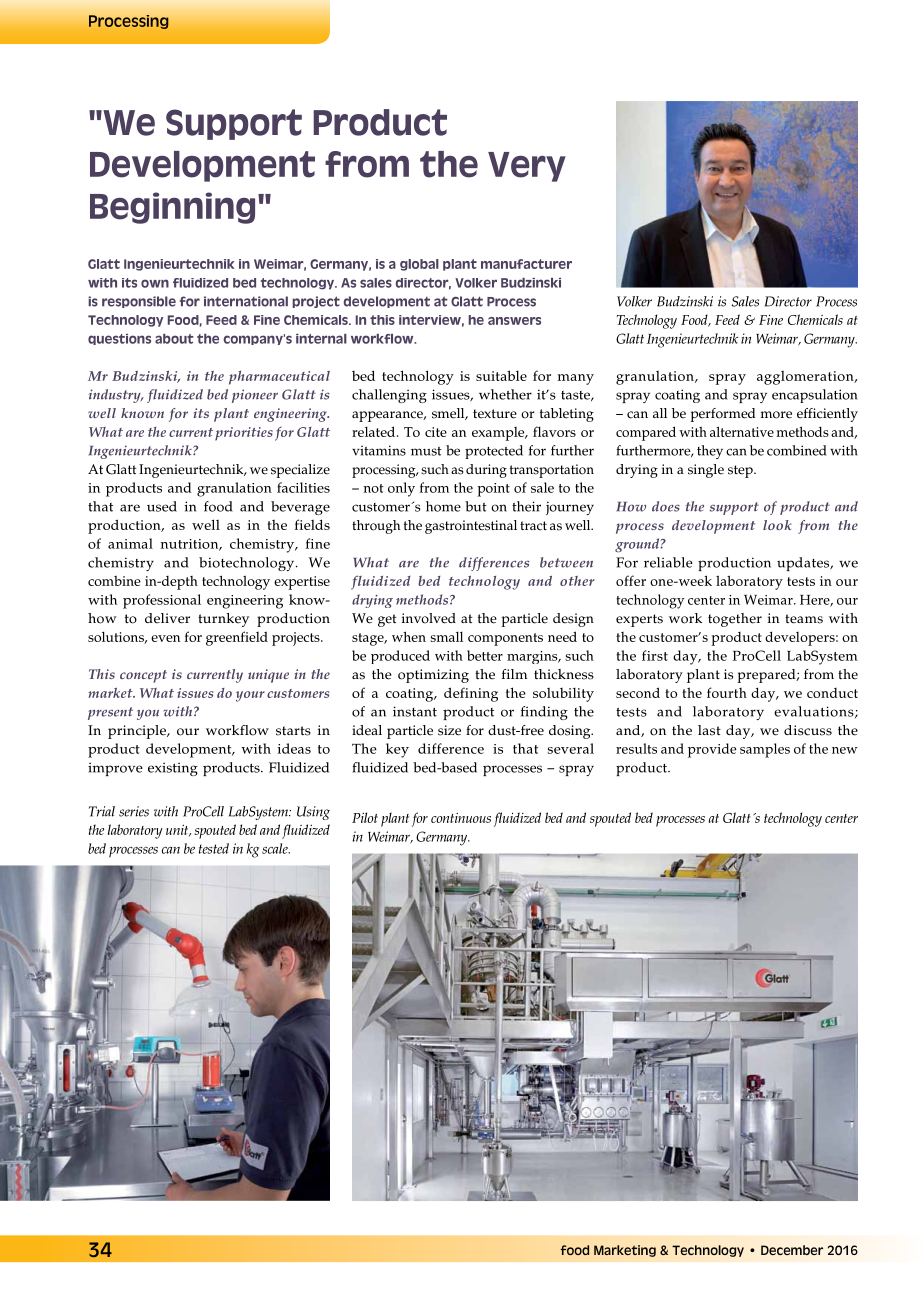 The image size is (924, 1308). I want to click on scale, so click(276, 848).
